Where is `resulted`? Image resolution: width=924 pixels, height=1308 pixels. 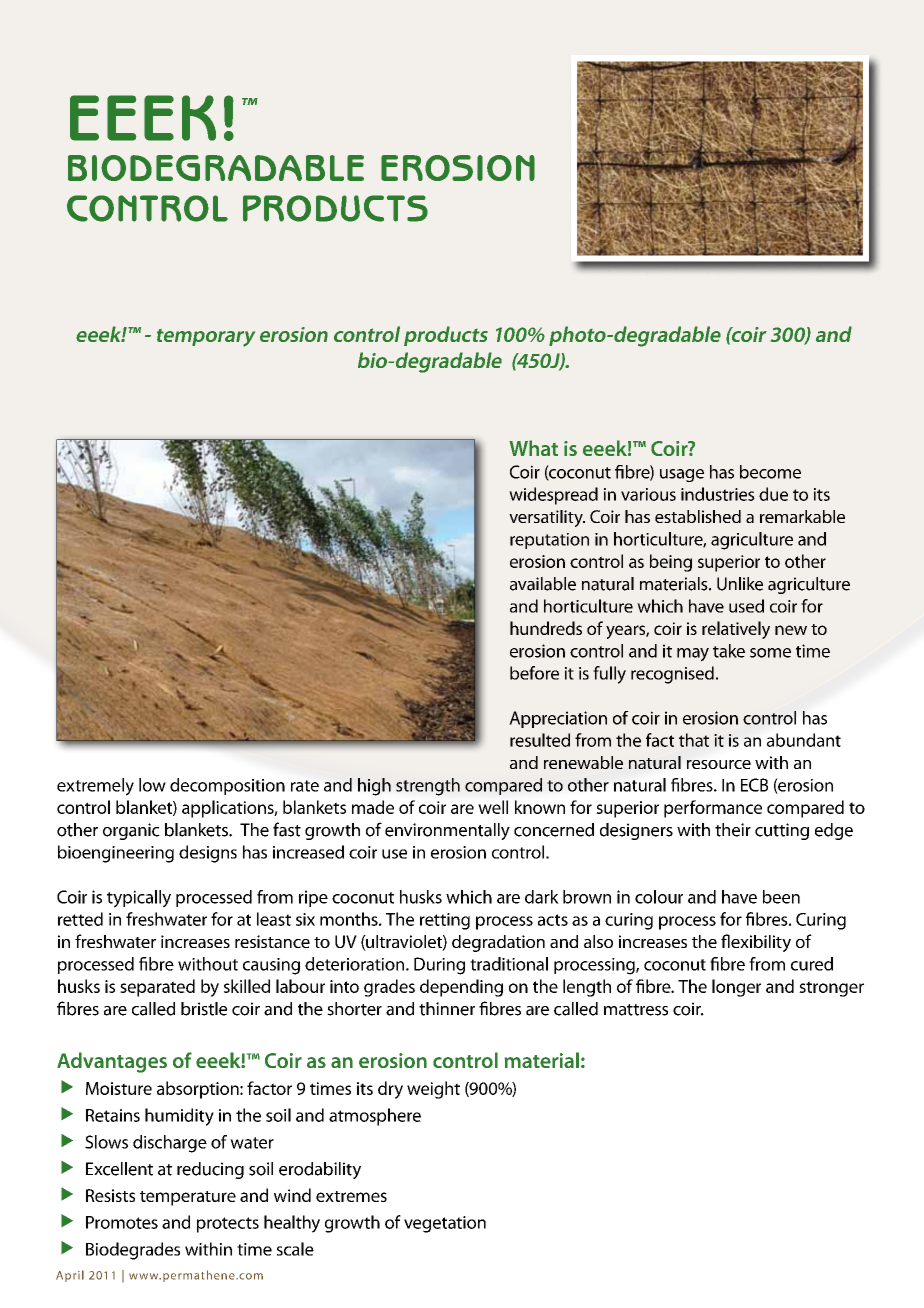 resulted is located at coordinates (540, 740).
